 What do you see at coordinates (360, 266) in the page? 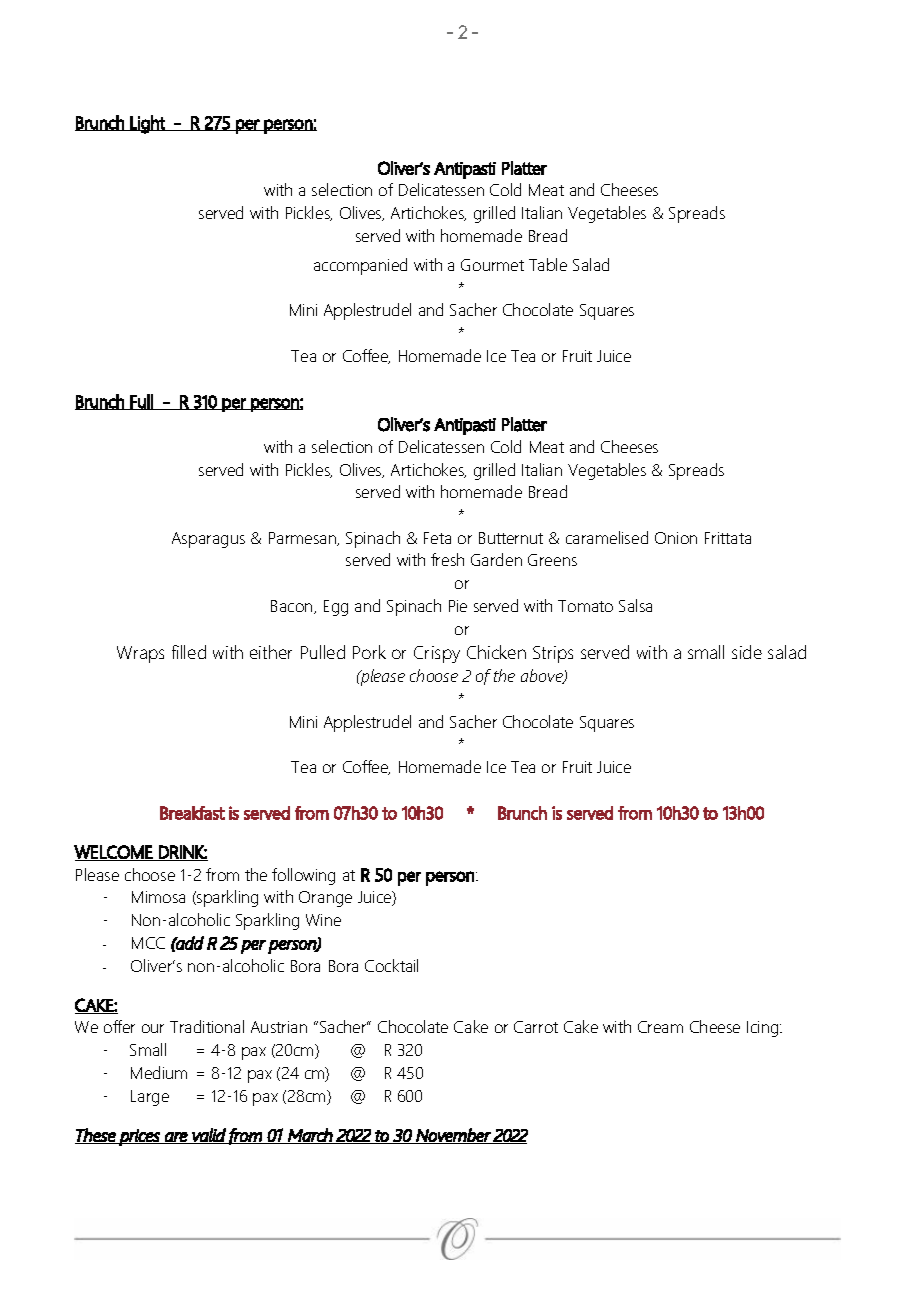
I see `accompanied` at bounding box center [360, 266].
